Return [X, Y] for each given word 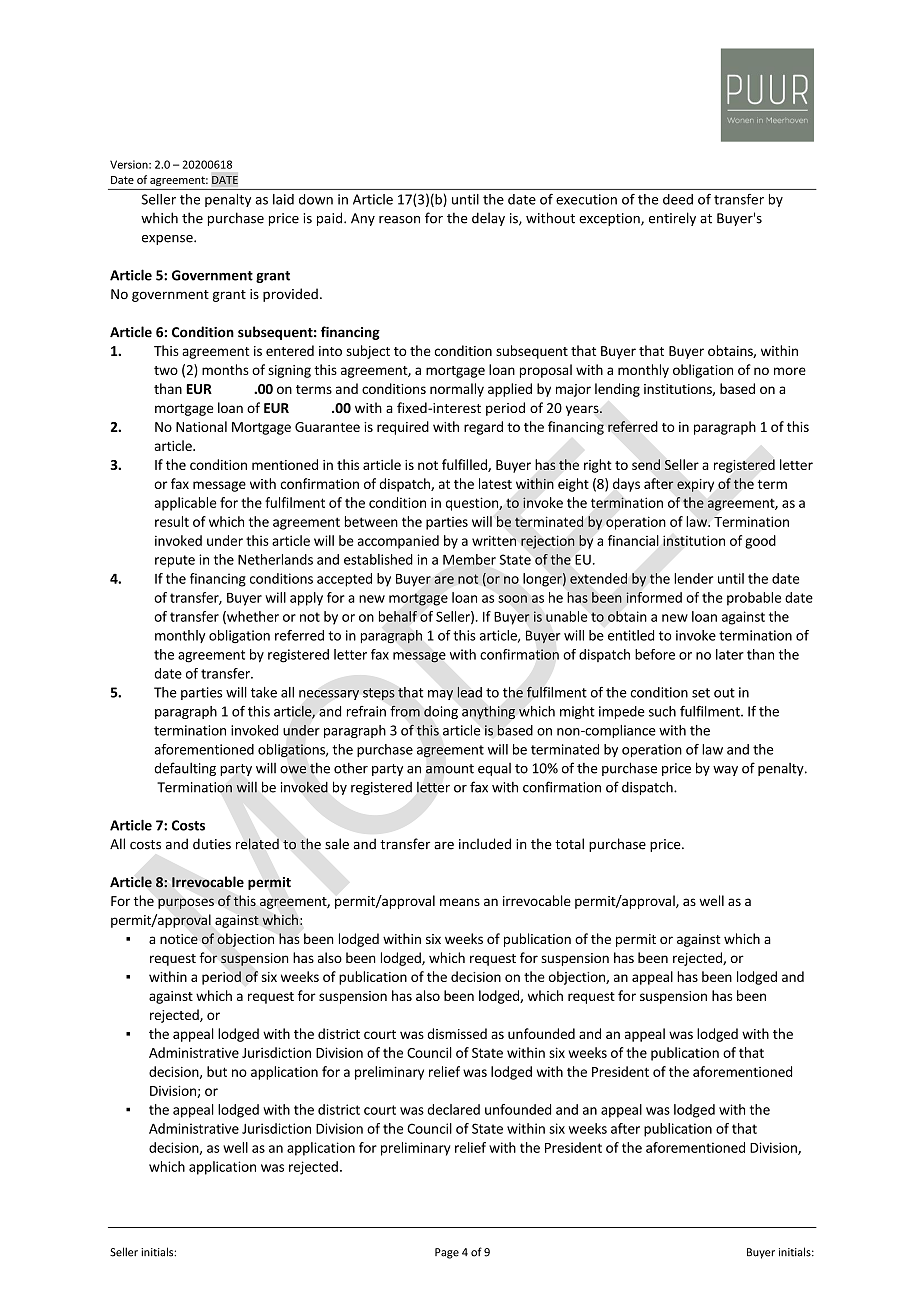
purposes [186, 903]
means [460, 902]
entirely [672, 219]
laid [283, 199]
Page [447, 1253]
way [725, 771]
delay [488, 219]
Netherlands [275, 559]
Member [469, 559]
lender [693, 578]
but [217, 1071]
